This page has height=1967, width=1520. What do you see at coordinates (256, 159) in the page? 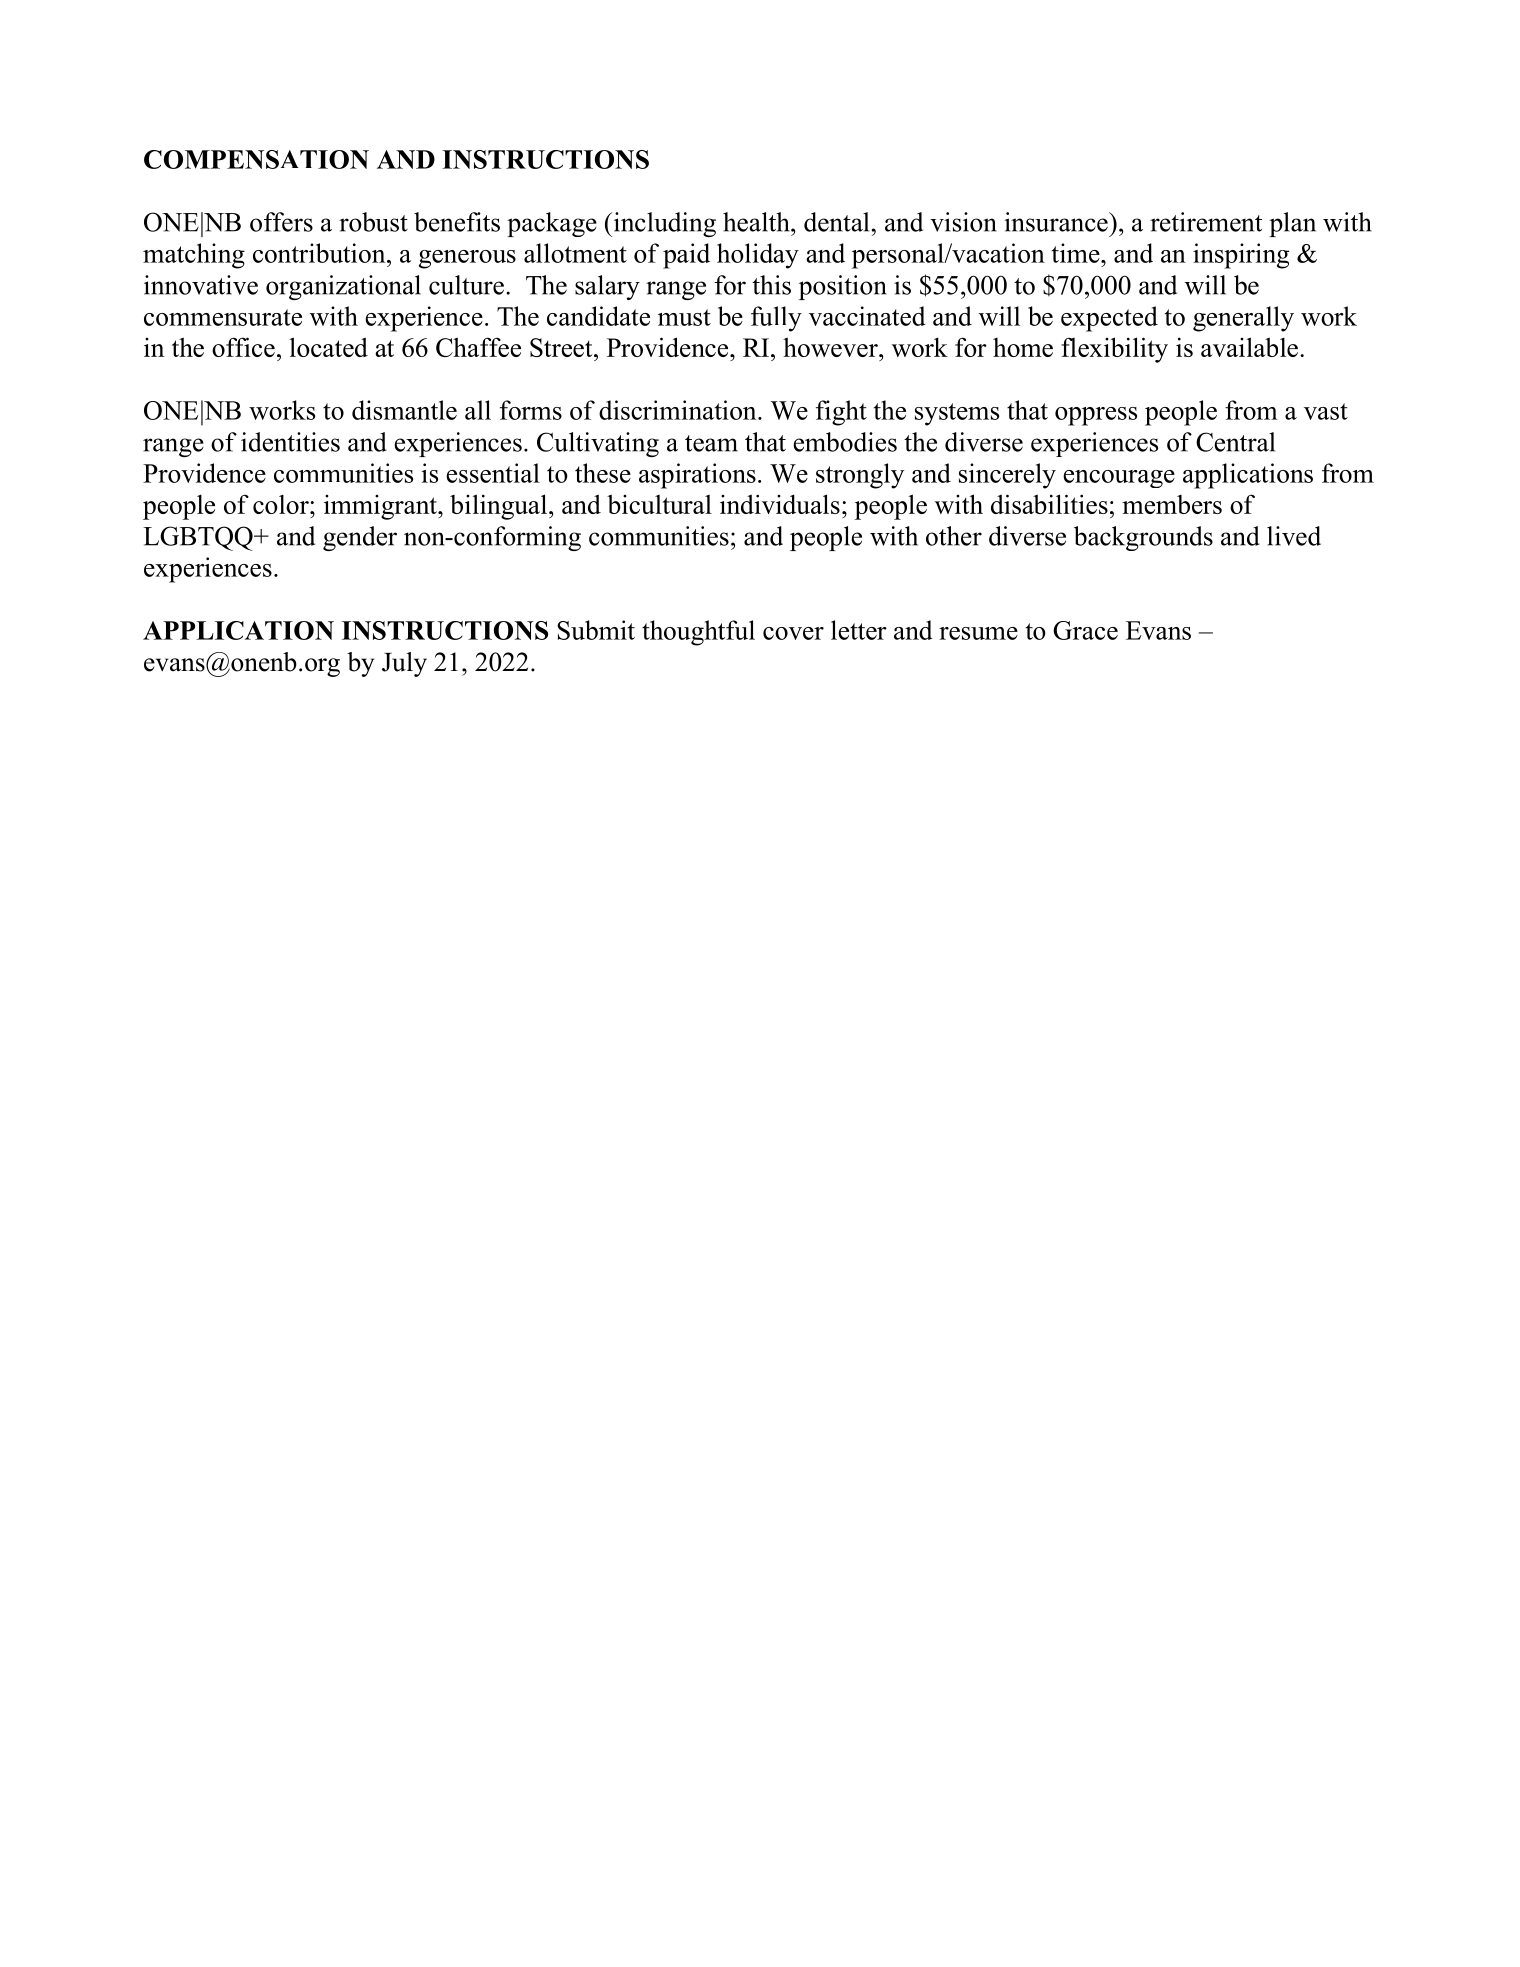
I see `COMPENSATION` at bounding box center [256, 159].
